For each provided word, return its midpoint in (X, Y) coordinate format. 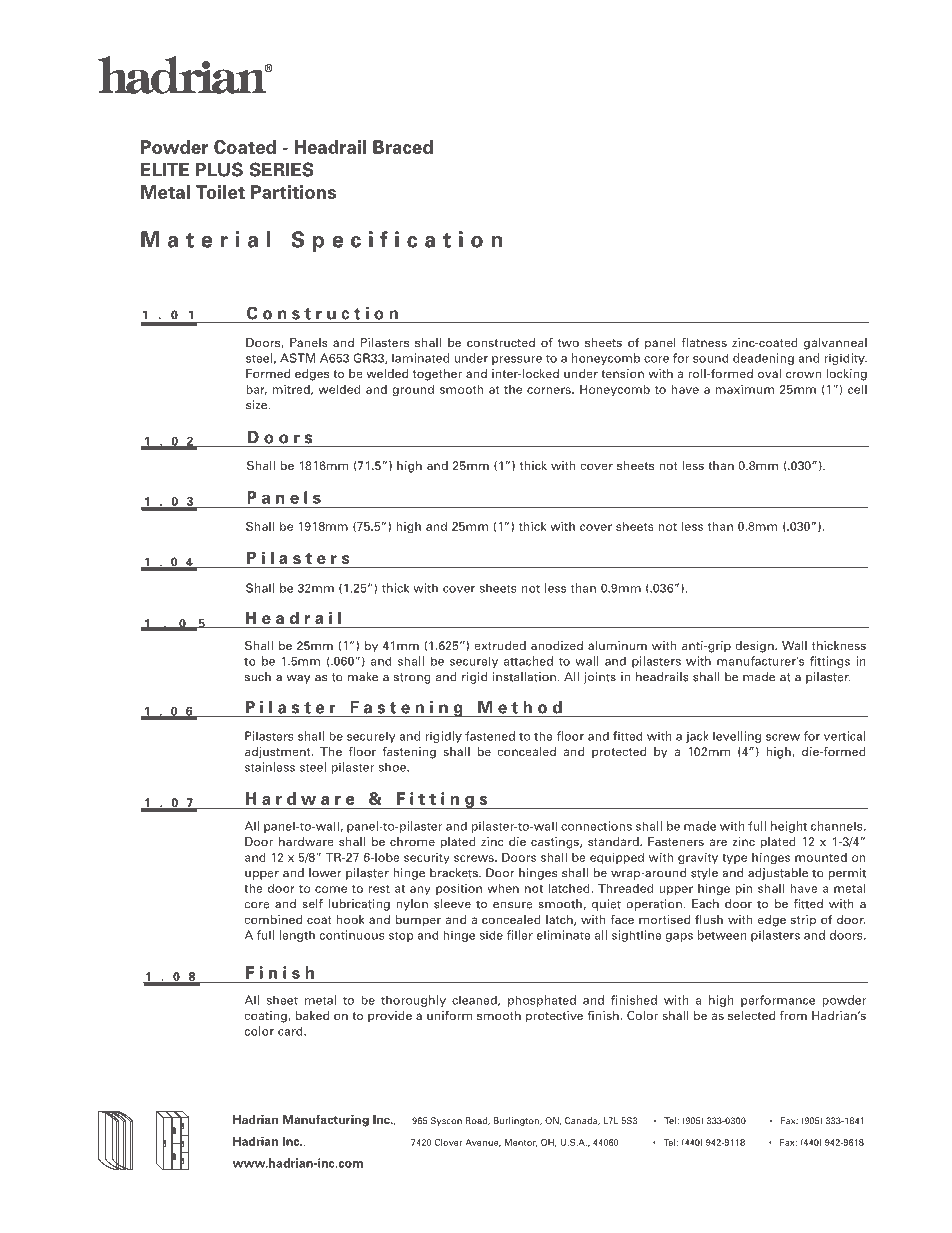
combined (273, 919)
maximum (745, 389)
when (503, 888)
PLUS (219, 169)
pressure (517, 360)
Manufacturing (326, 1121)
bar (257, 390)
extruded (500, 645)
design (755, 647)
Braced (403, 147)
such (258, 677)
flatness (704, 342)
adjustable (778, 874)
